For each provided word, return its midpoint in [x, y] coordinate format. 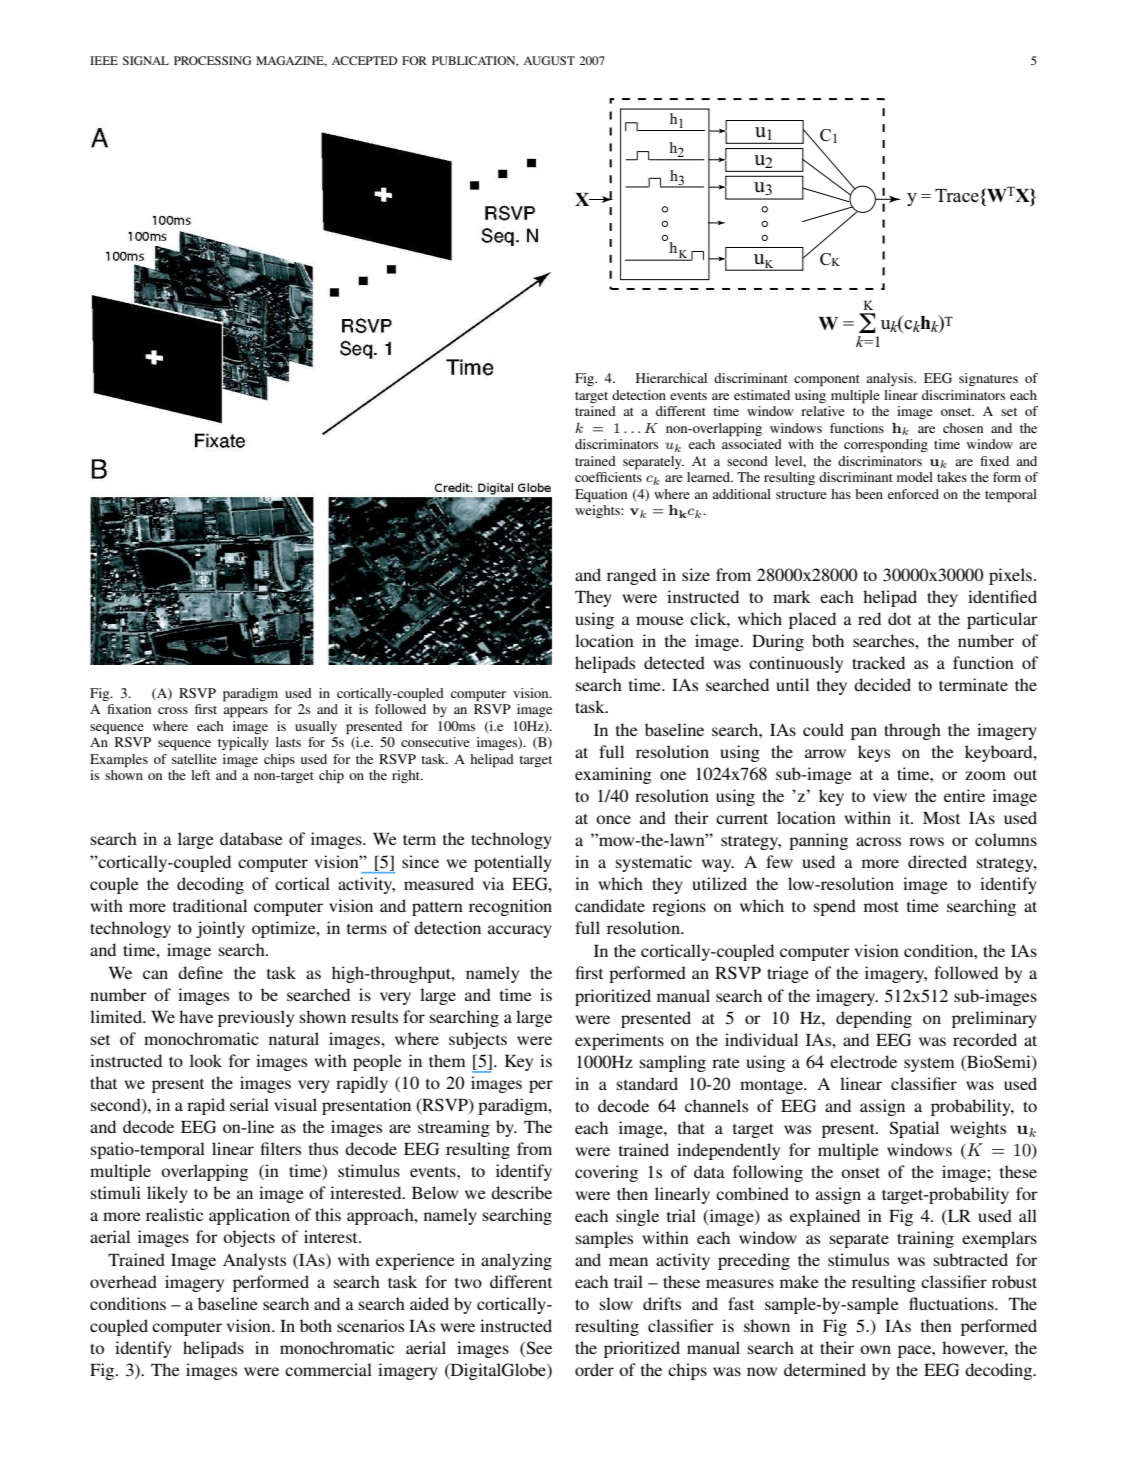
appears [245, 712]
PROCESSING [212, 60]
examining [613, 775]
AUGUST [549, 60]
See [538, 1349]
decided [882, 684]
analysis [890, 379]
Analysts [254, 1261]
